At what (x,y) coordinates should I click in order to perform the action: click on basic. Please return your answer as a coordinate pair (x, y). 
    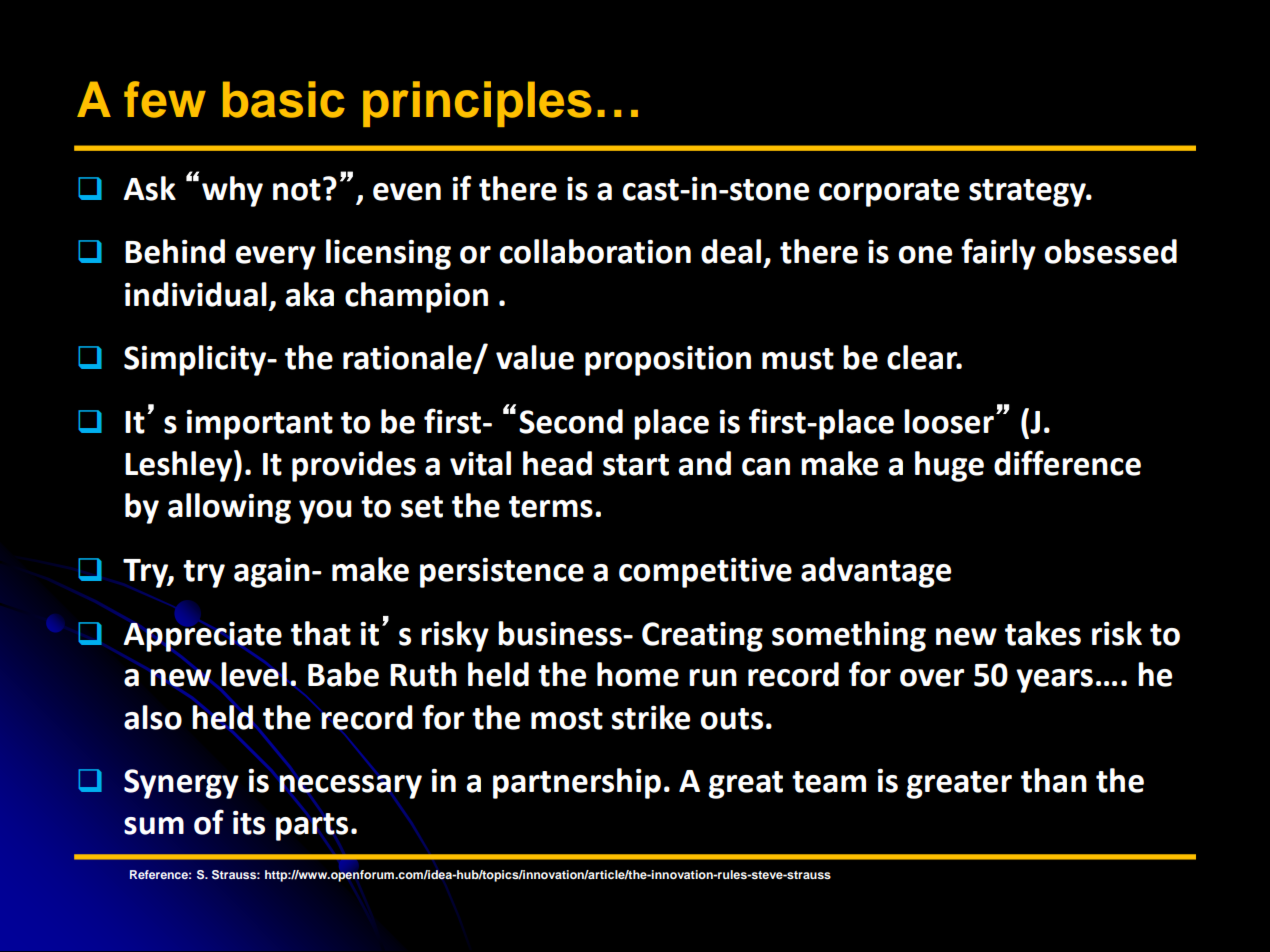
    Looking at the image, I should click on (284, 99).
